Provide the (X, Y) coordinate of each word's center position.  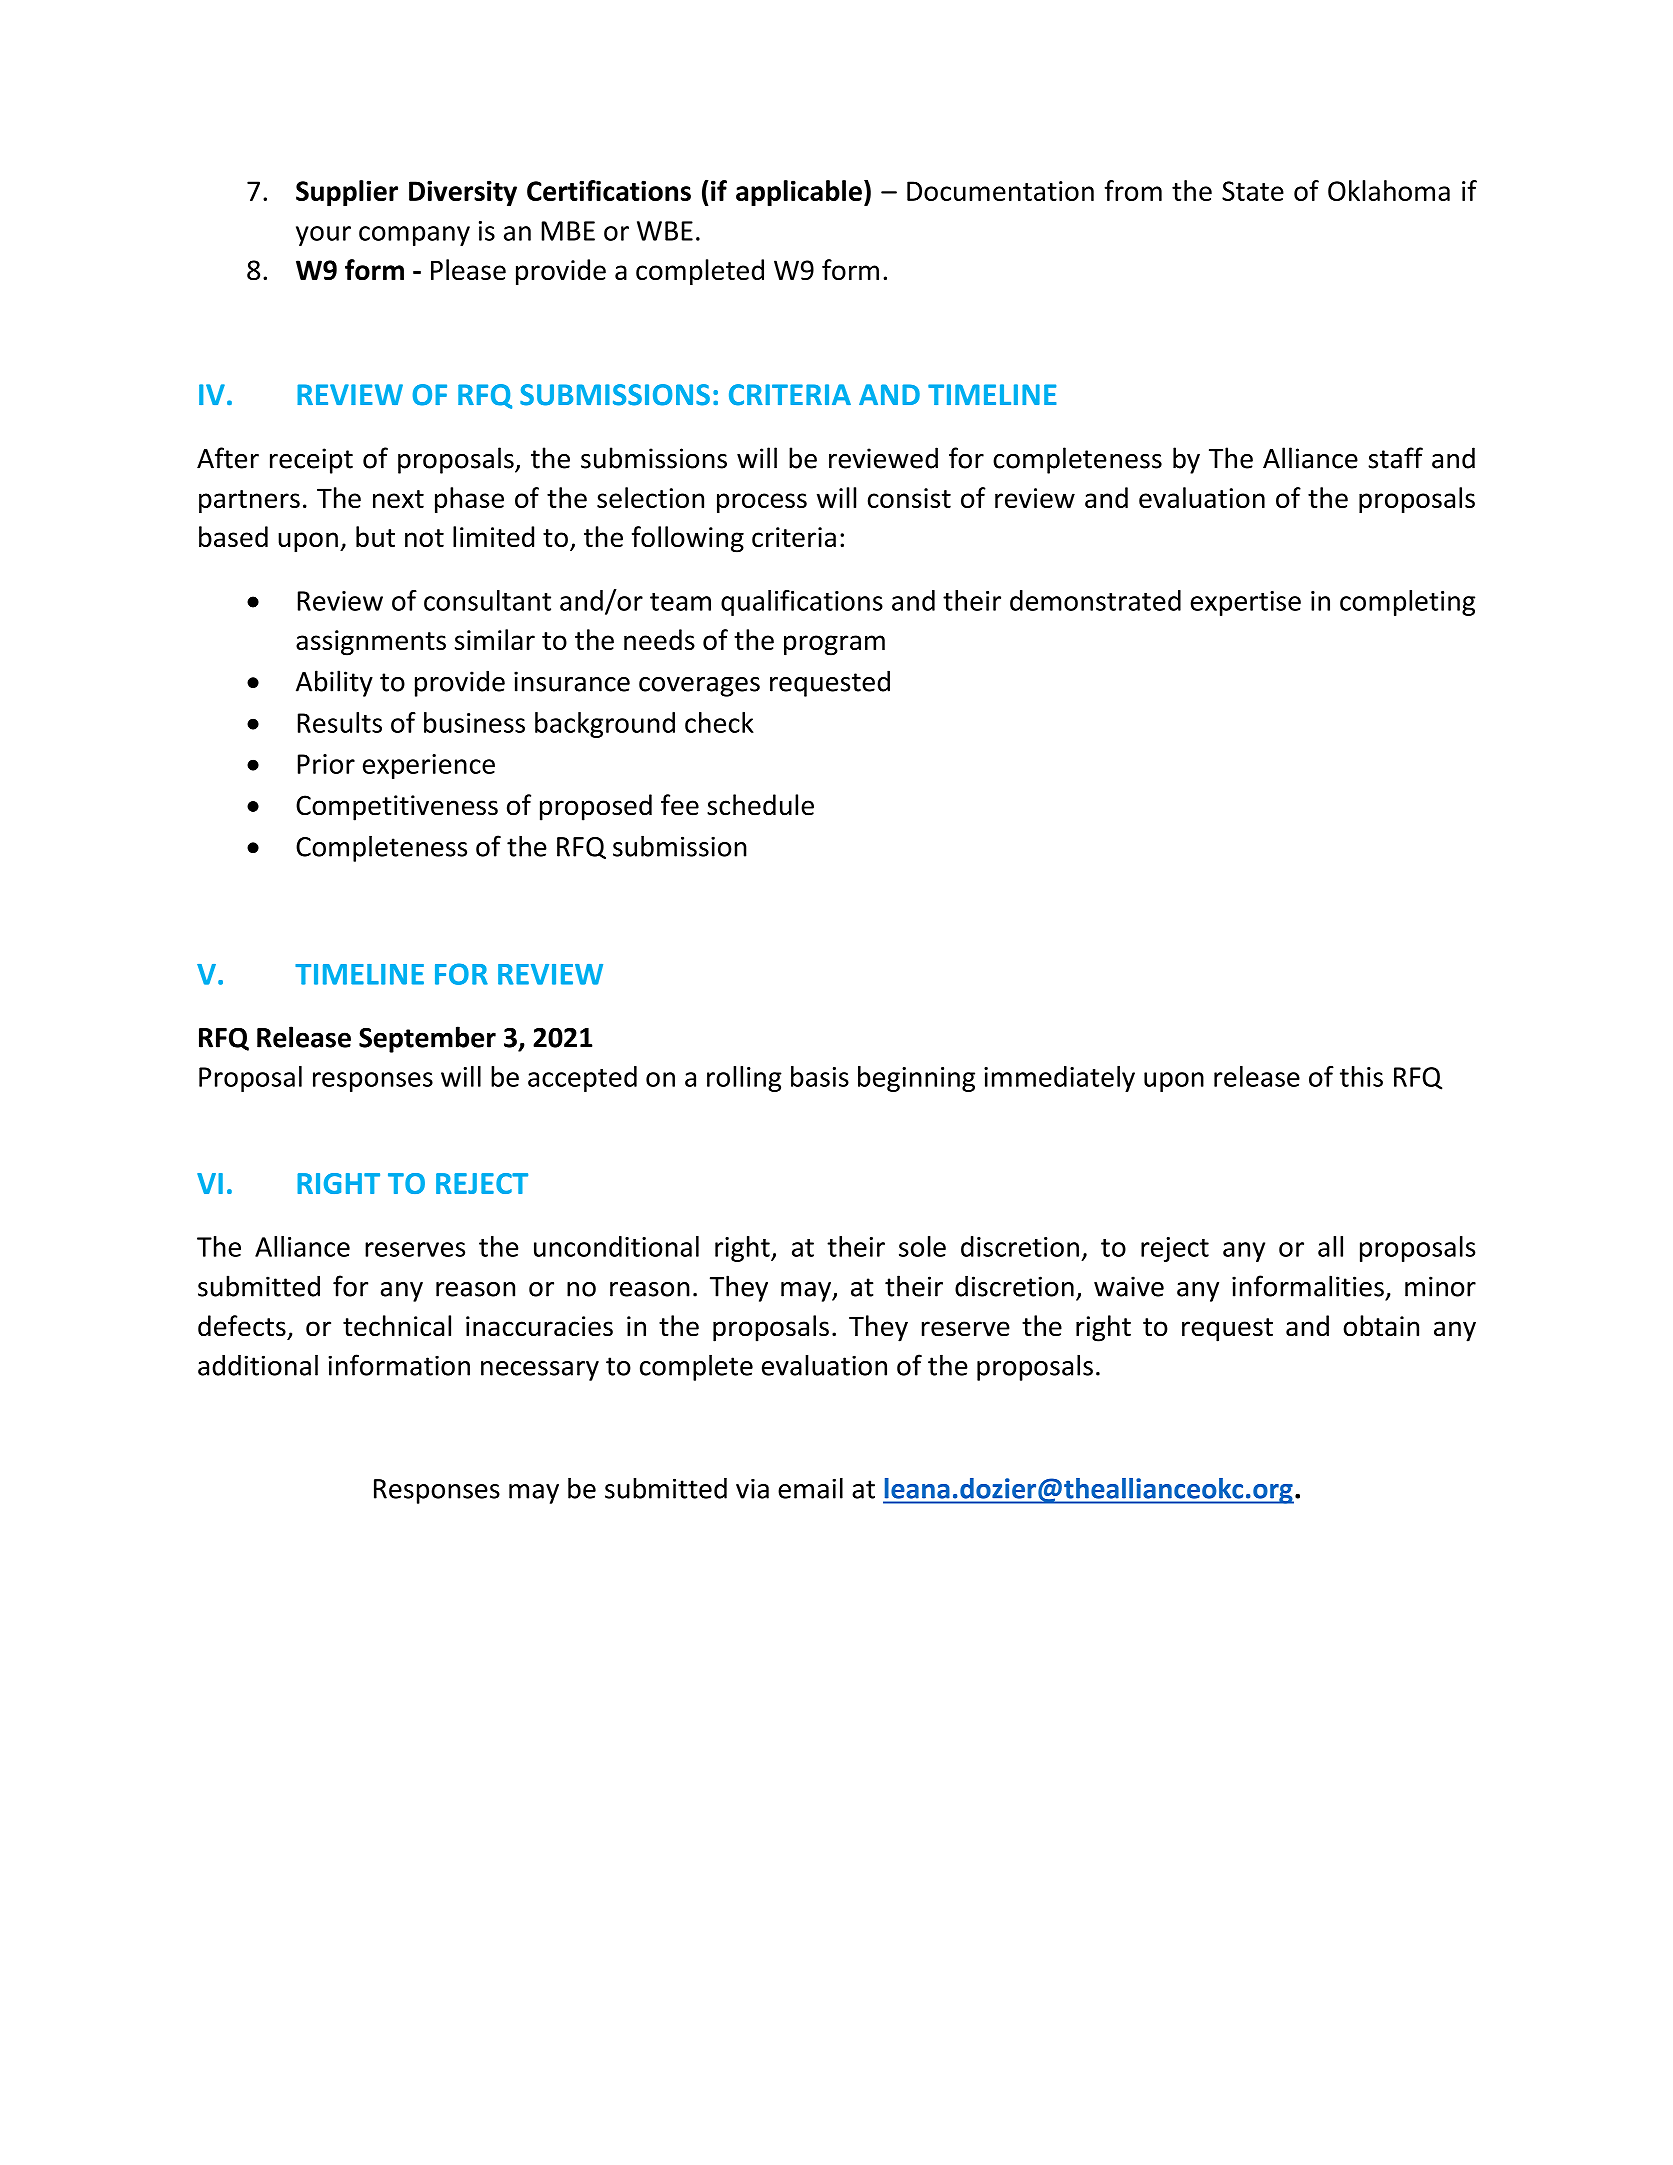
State (1253, 191)
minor (1440, 1286)
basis (820, 1076)
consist (909, 498)
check (719, 722)
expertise (1245, 603)
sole (922, 1246)
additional (258, 1365)
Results (340, 722)
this (1361, 1076)
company (414, 236)
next (398, 499)
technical (397, 1326)
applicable (799, 193)
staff (1395, 458)
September (427, 1039)
